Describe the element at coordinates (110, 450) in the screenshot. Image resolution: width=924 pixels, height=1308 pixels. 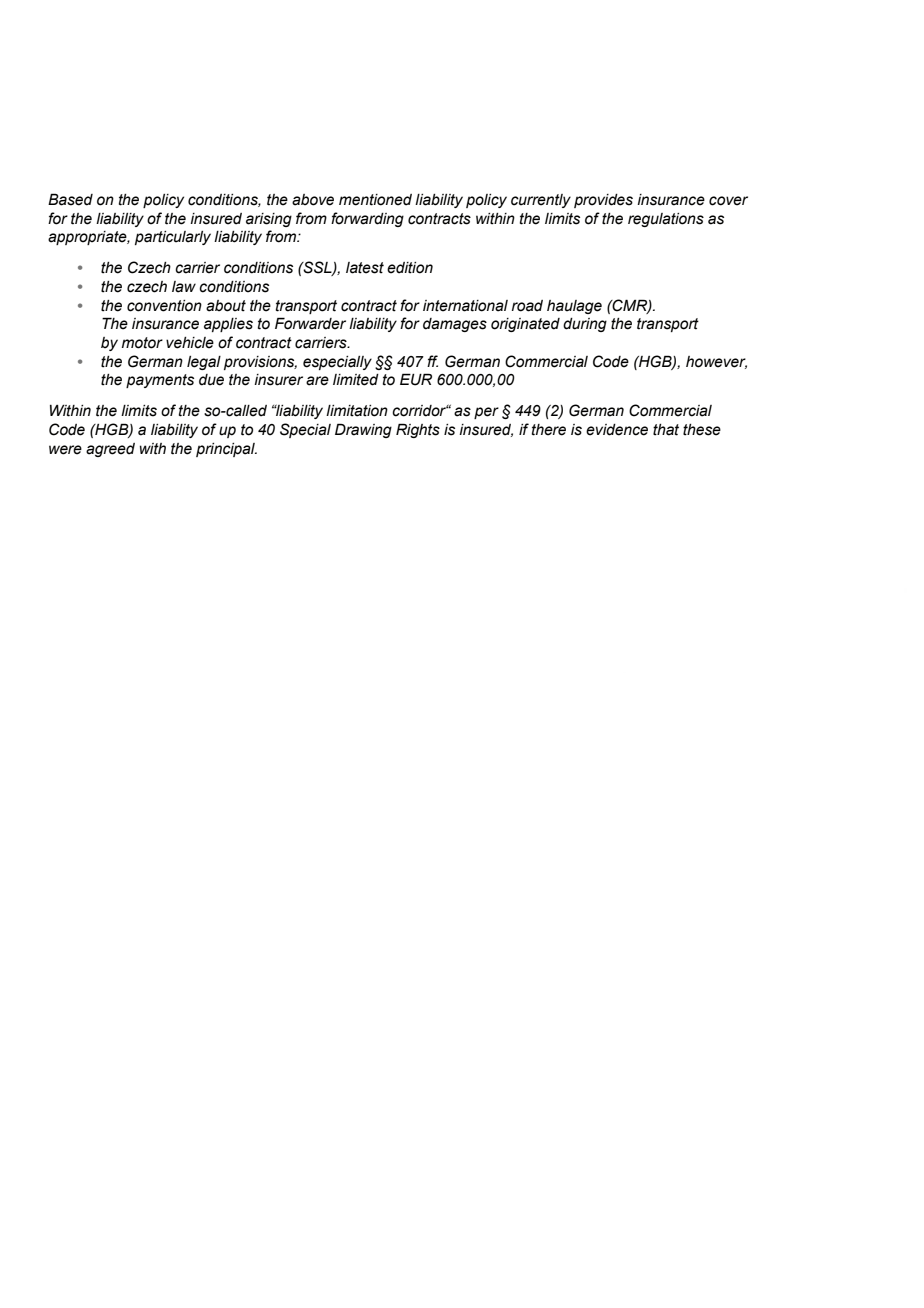
I see `agreed` at that location.
